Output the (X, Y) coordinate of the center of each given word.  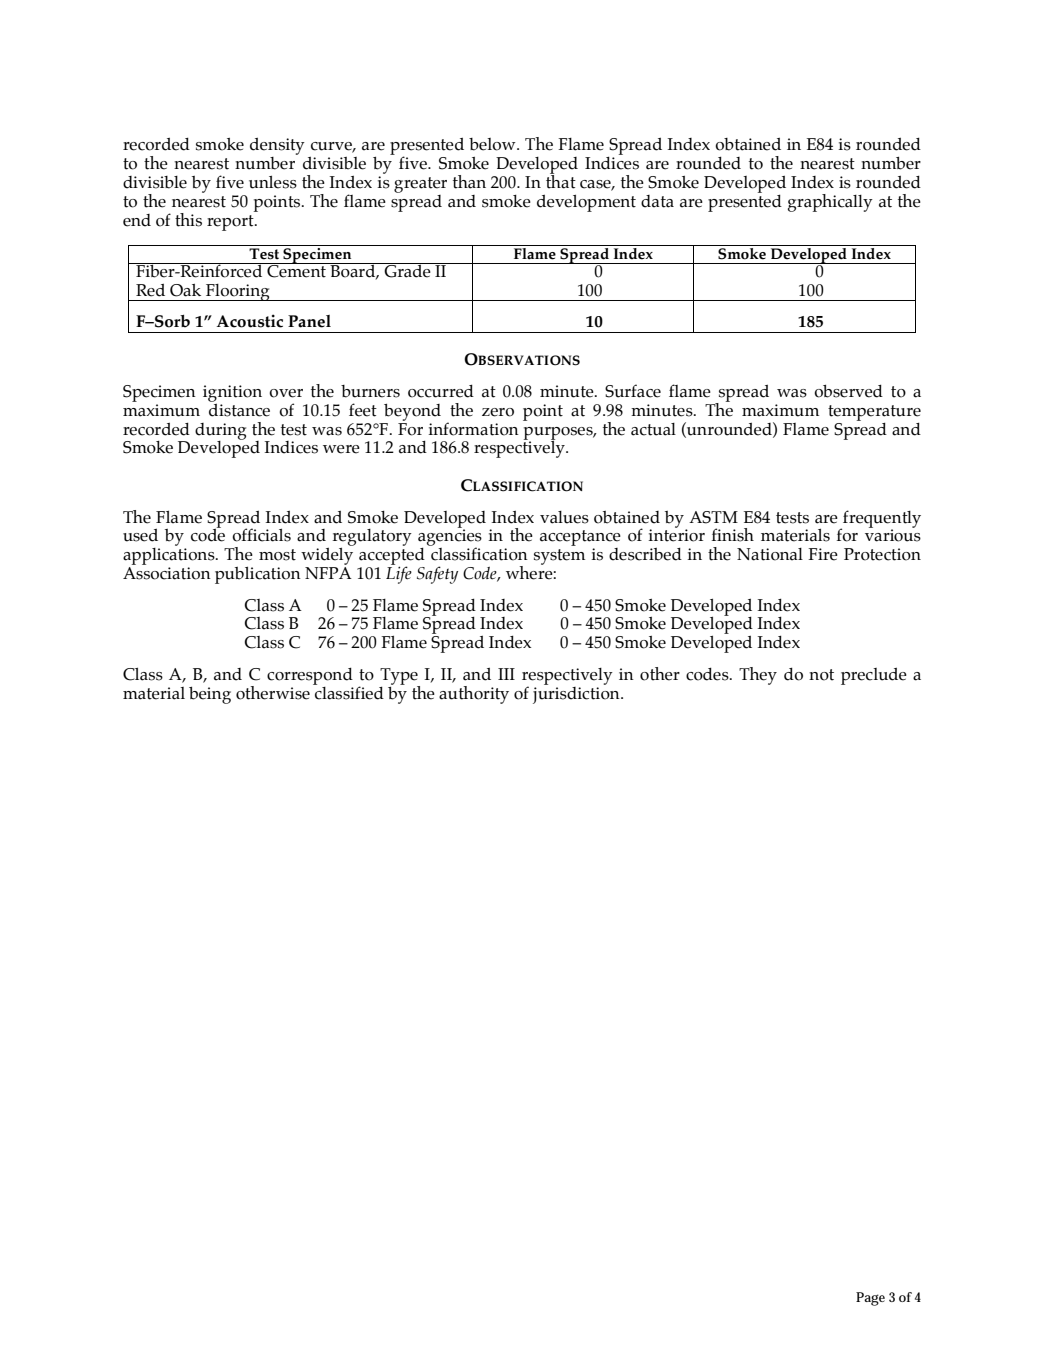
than (469, 182)
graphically (830, 203)
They (758, 676)
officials (261, 535)
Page (870, 1299)
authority (474, 695)
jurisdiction (577, 694)
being (210, 695)
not (821, 675)
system (559, 557)
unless (273, 182)
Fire (823, 554)
